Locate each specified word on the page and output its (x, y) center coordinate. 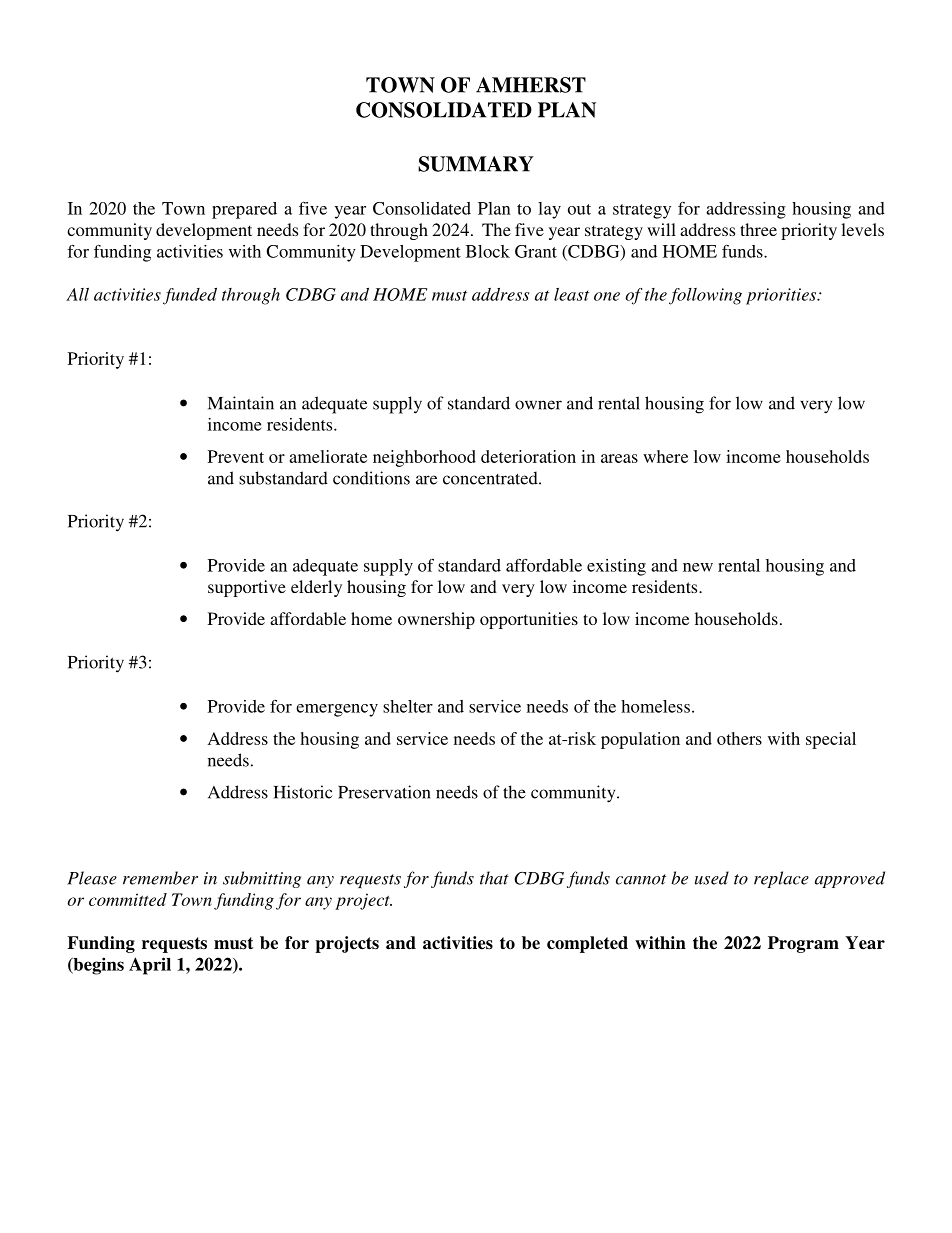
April (150, 966)
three (758, 229)
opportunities (529, 620)
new (698, 567)
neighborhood (424, 458)
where (665, 456)
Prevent (236, 456)
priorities (782, 296)
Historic (303, 792)
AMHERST (531, 85)
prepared (244, 210)
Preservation (384, 792)
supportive (247, 588)
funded (190, 296)
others (739, 738)
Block (488, 251)
